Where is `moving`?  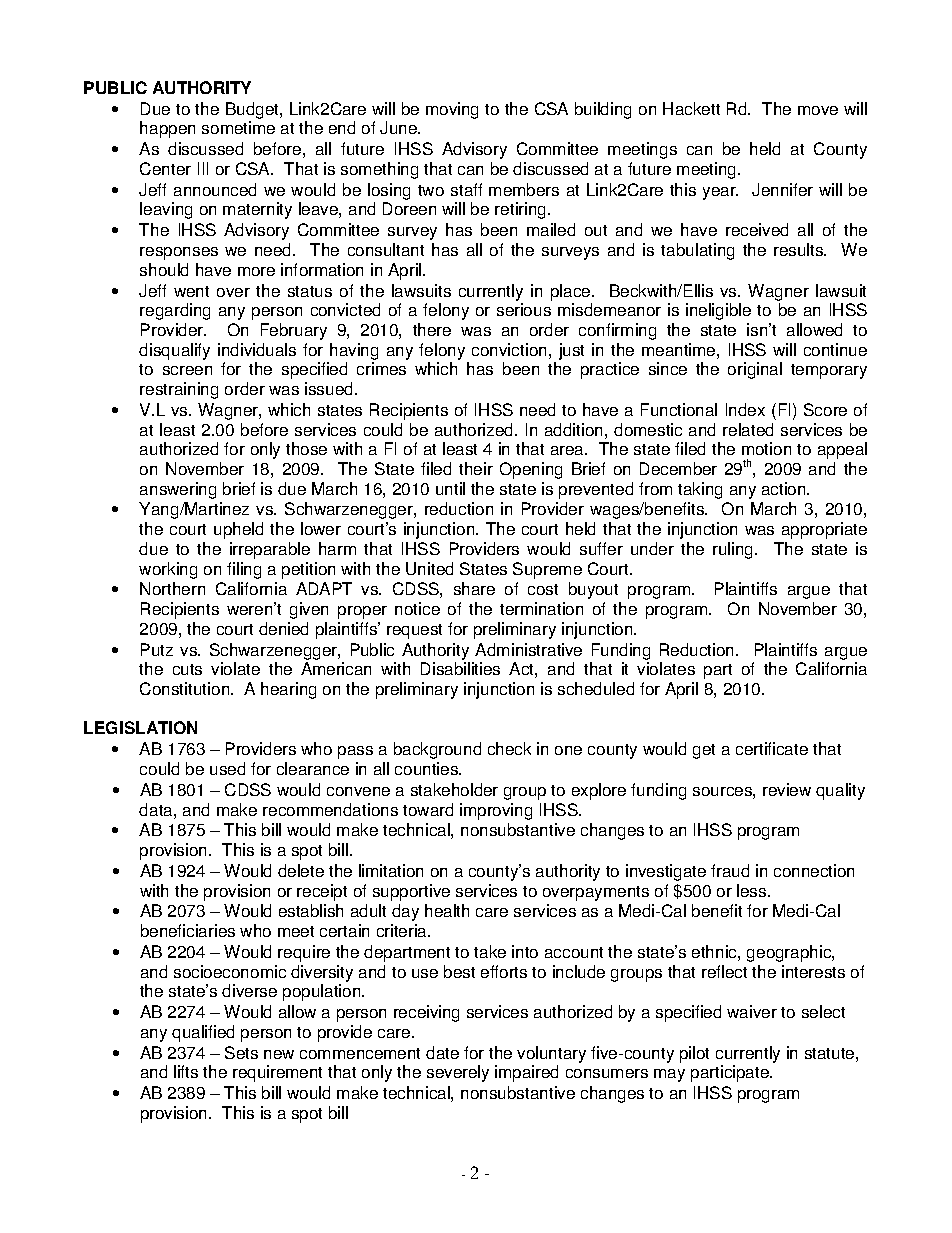
moving is located at coordinates (452, 110).
